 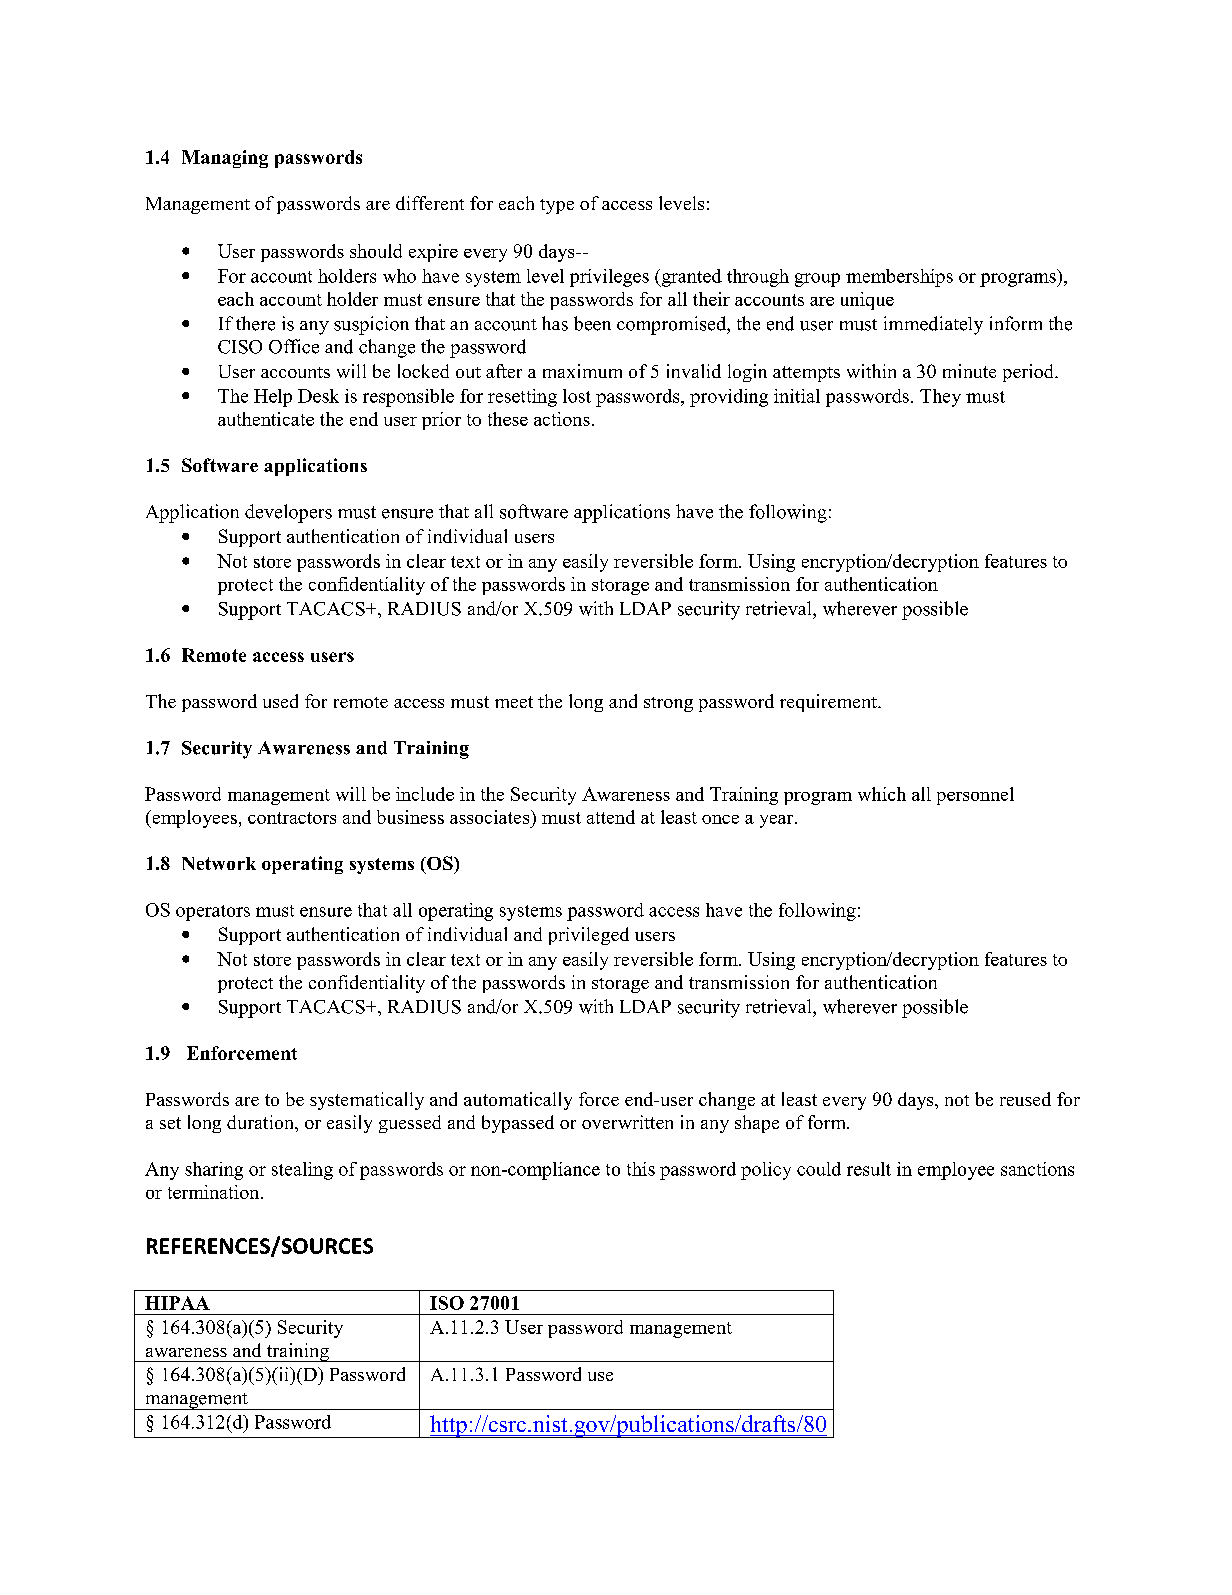 What do you see at coordinates (557, 206) in the screenshot?
I see `type` at bounding box center [557, 206].
